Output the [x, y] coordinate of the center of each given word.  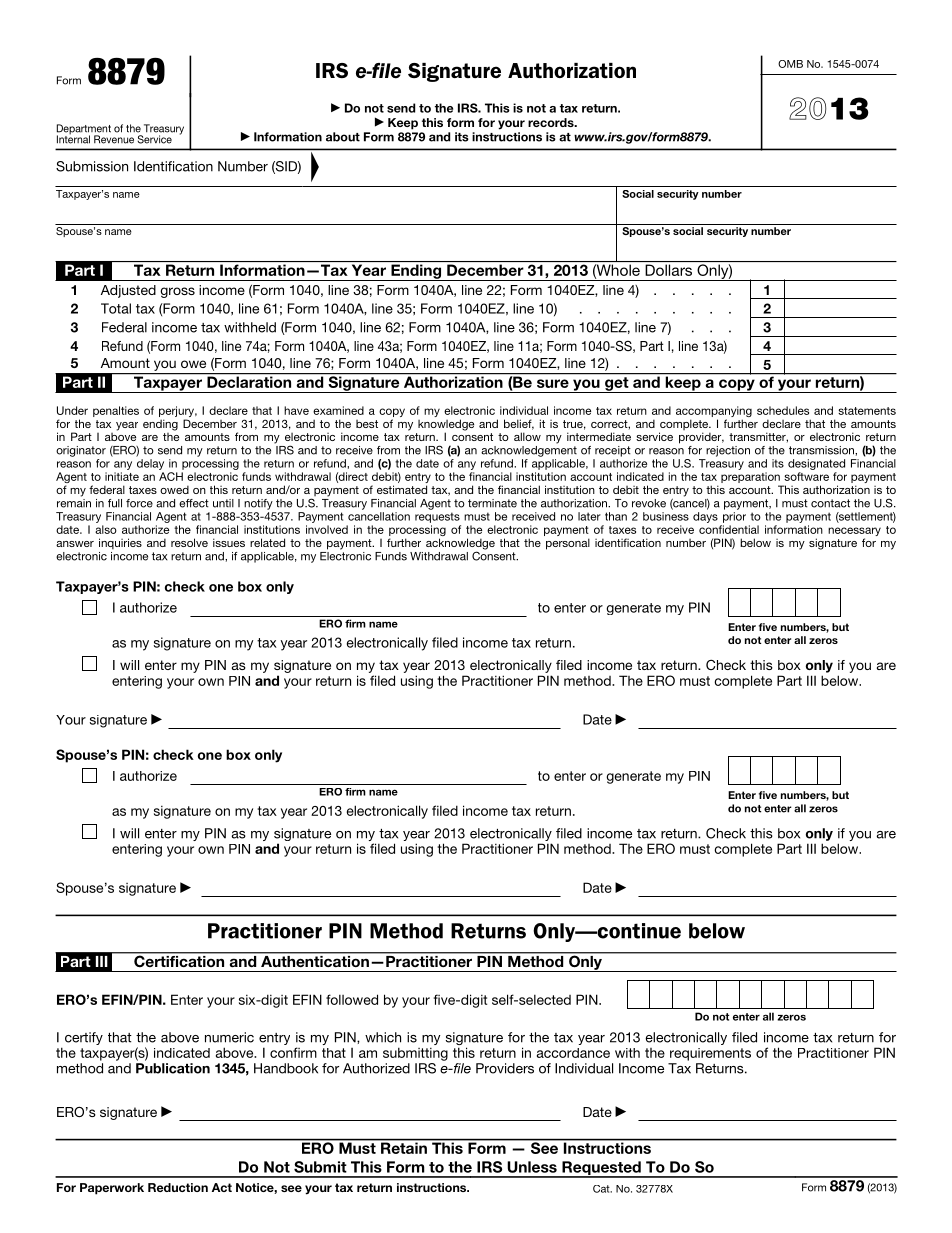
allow [527, 436]
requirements [710, 1054]
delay [150, 464]
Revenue [114, 139]
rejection [728, 451]
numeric [229, 1037]
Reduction [178, 1187]
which [383, 1037]
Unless [532, 1167]
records [552, 122]
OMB [790, 64]
